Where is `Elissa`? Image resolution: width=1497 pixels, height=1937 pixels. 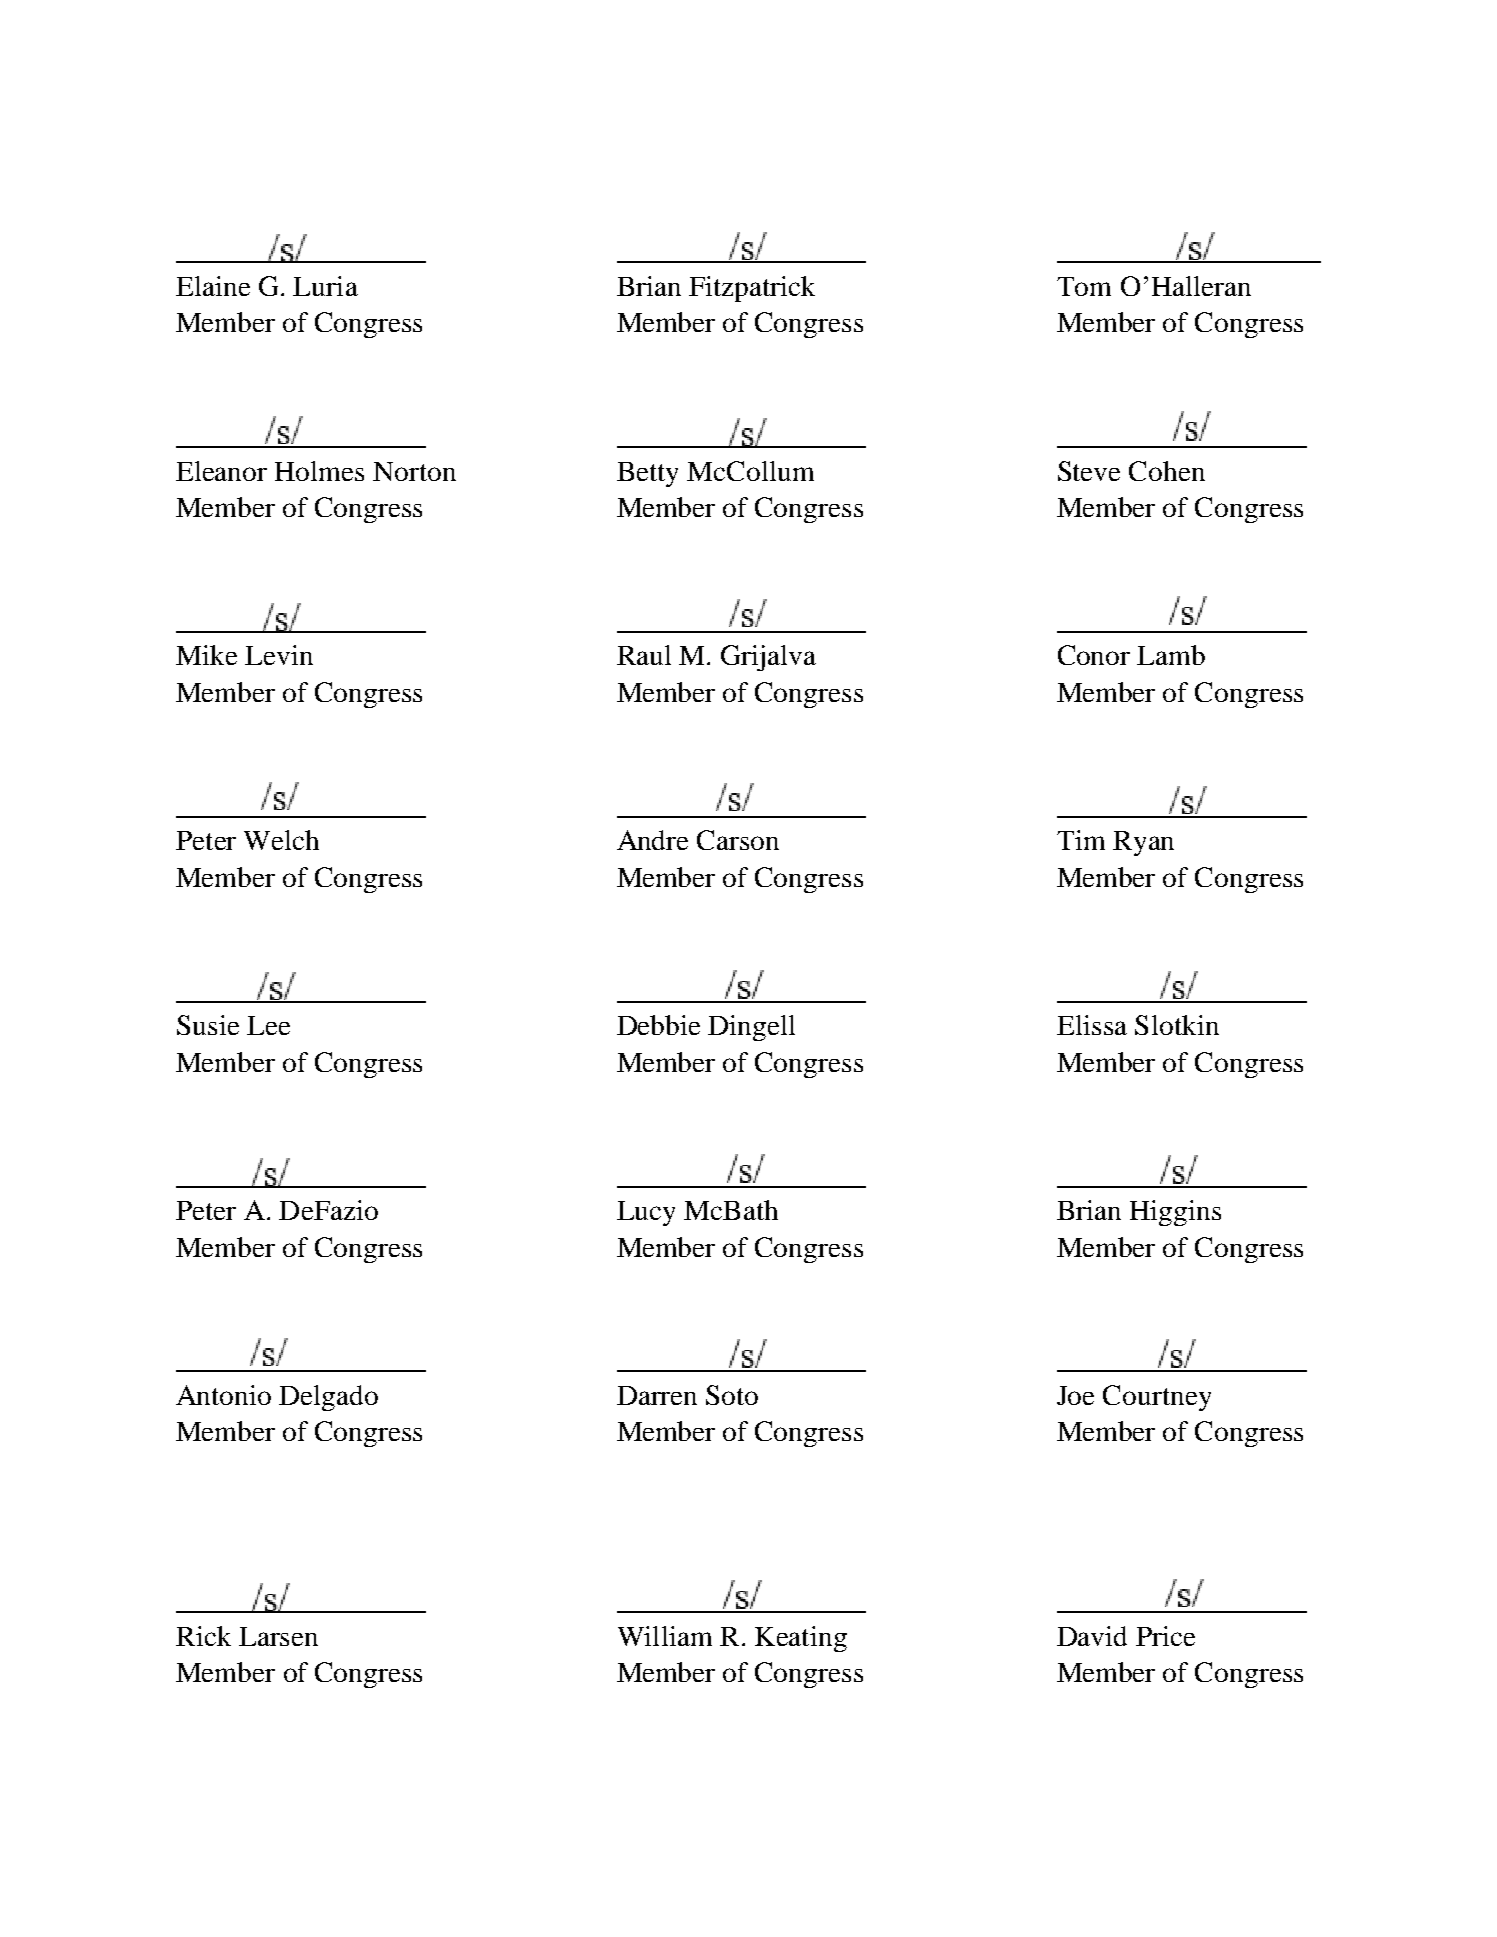
Elissa is located at coordinates (1092, 1025).
